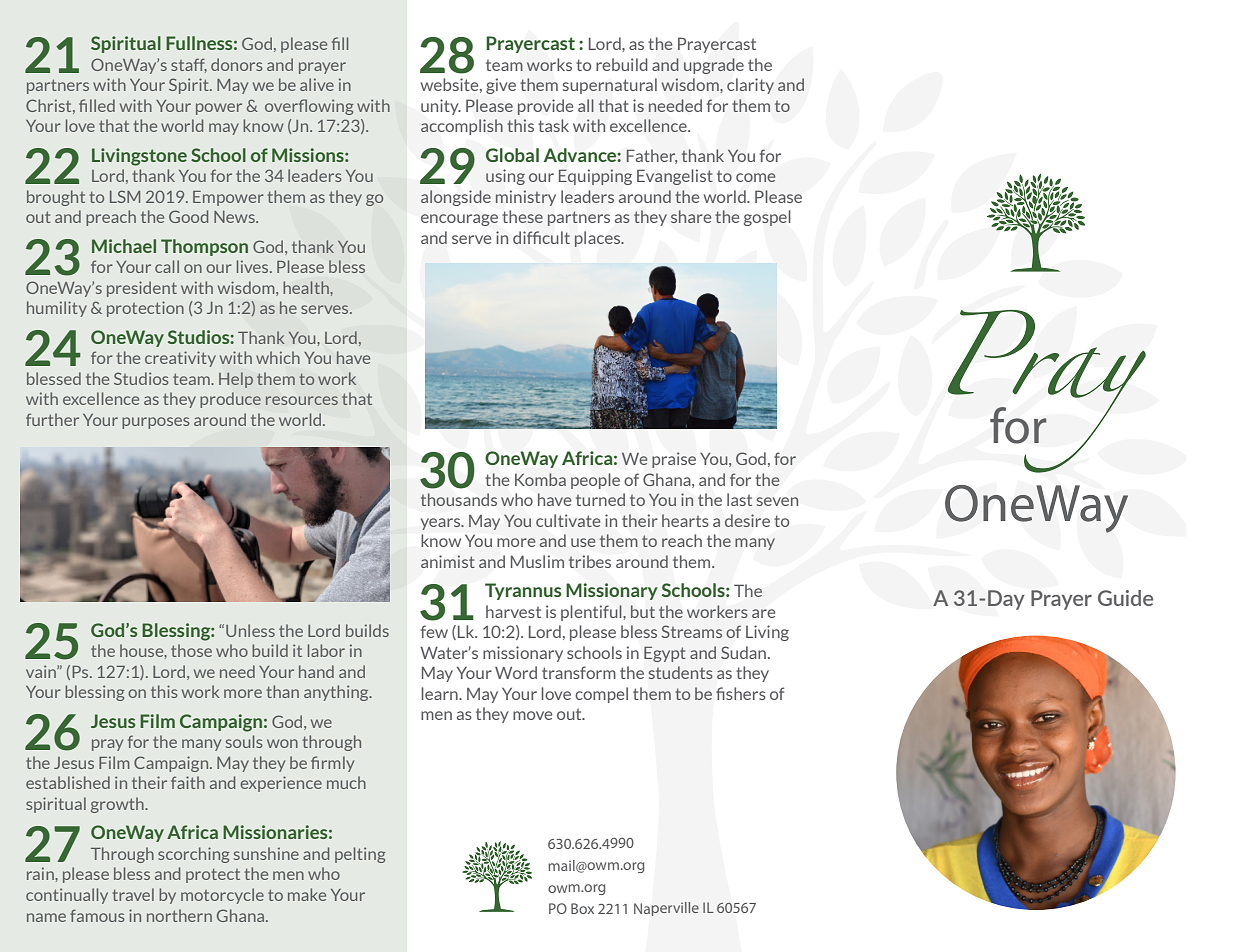 The height and width of the screenshot is (952, 1233). I want to click on Box, so click(582, 908).
